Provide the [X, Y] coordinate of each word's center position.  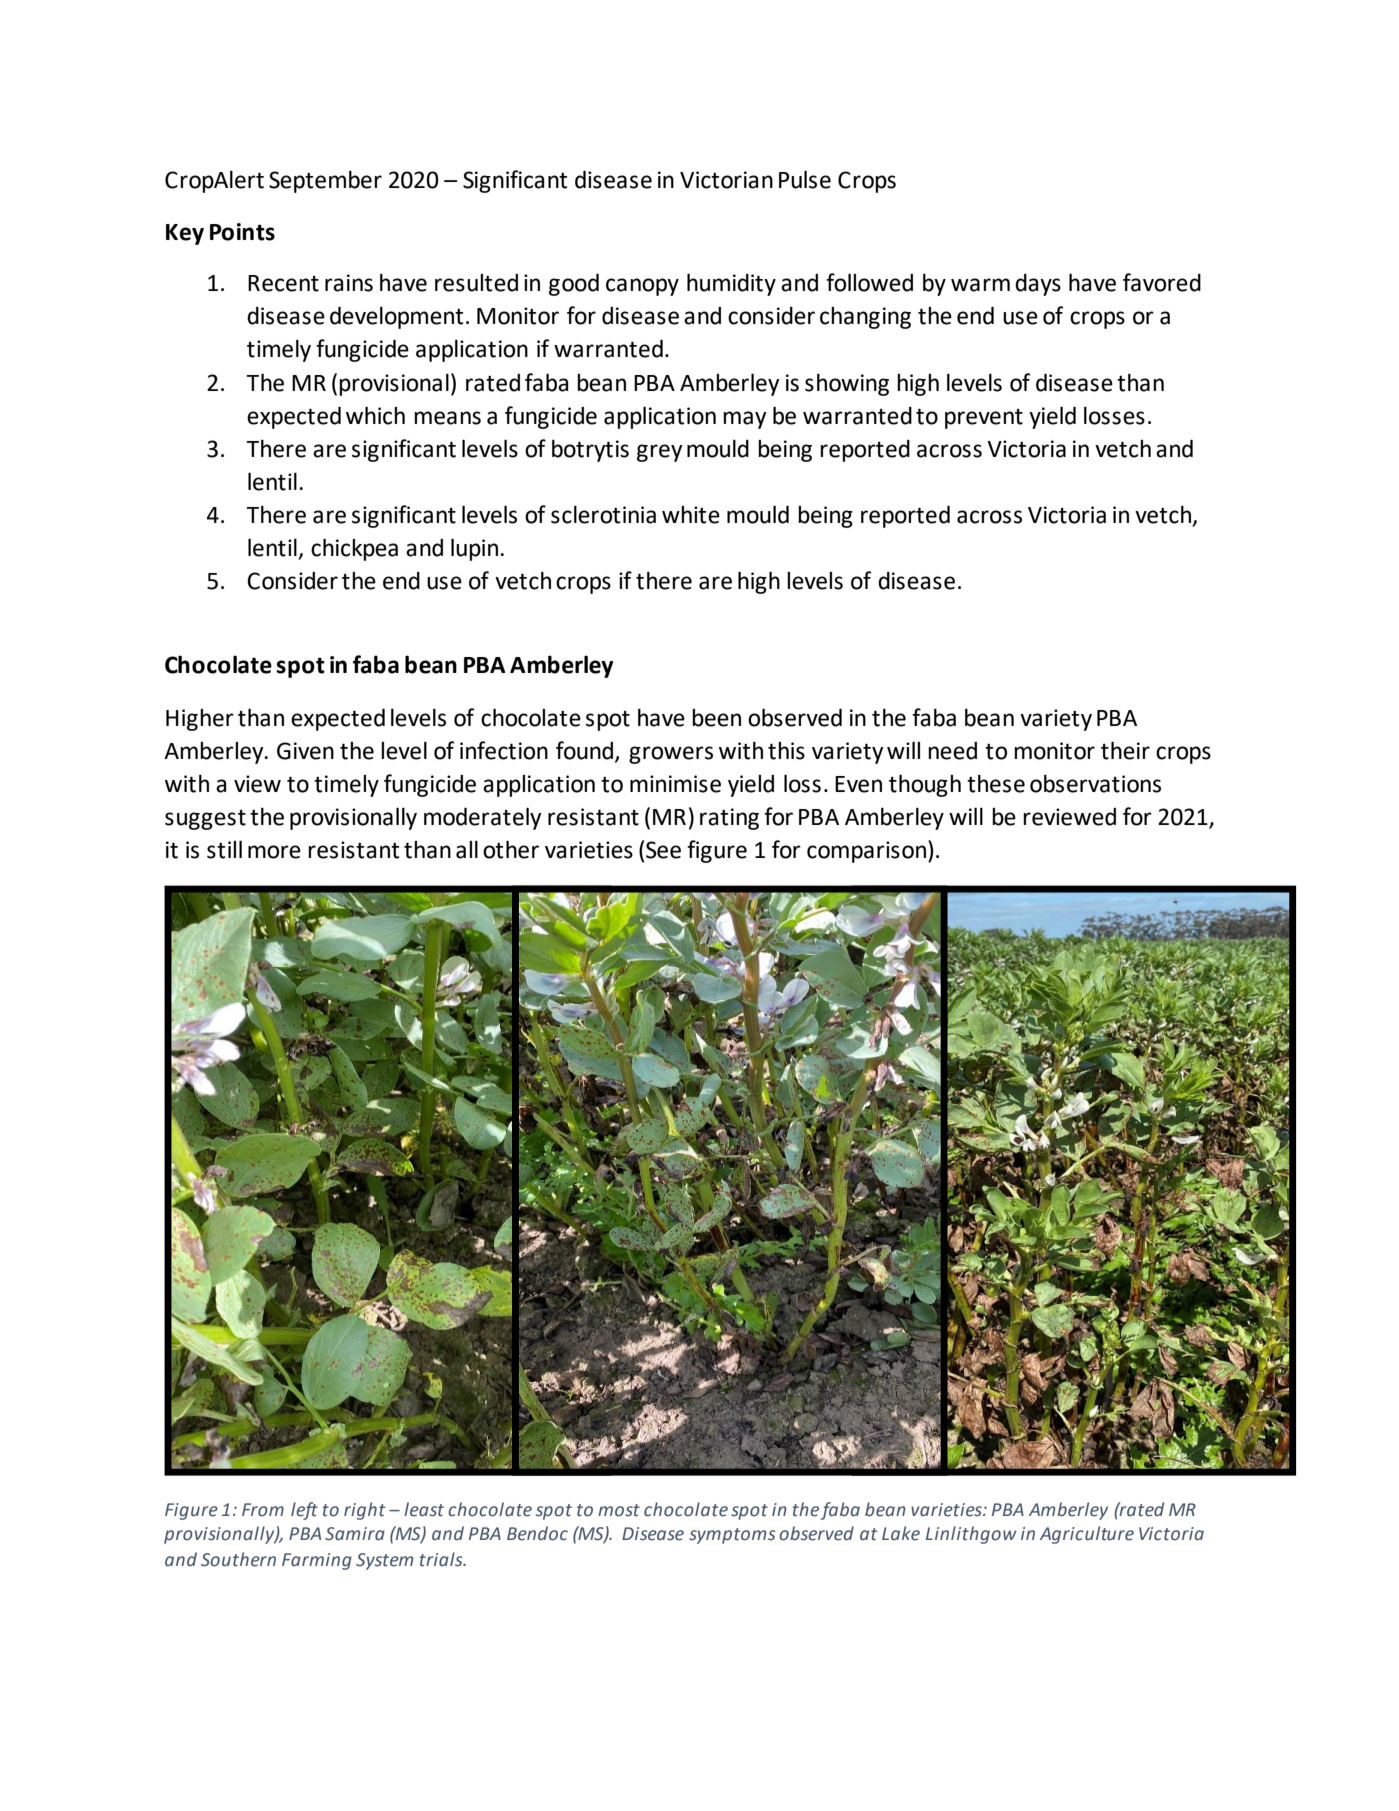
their [1125, 750]
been [716, 718]
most [619, 1510]
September [325, 181]
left [304, 1511]
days [1038, 285]
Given [305, 751]
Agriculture [1087, 1535]
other [511, 849]
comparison [866, 852]
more [274, 852]
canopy [642, 287]
